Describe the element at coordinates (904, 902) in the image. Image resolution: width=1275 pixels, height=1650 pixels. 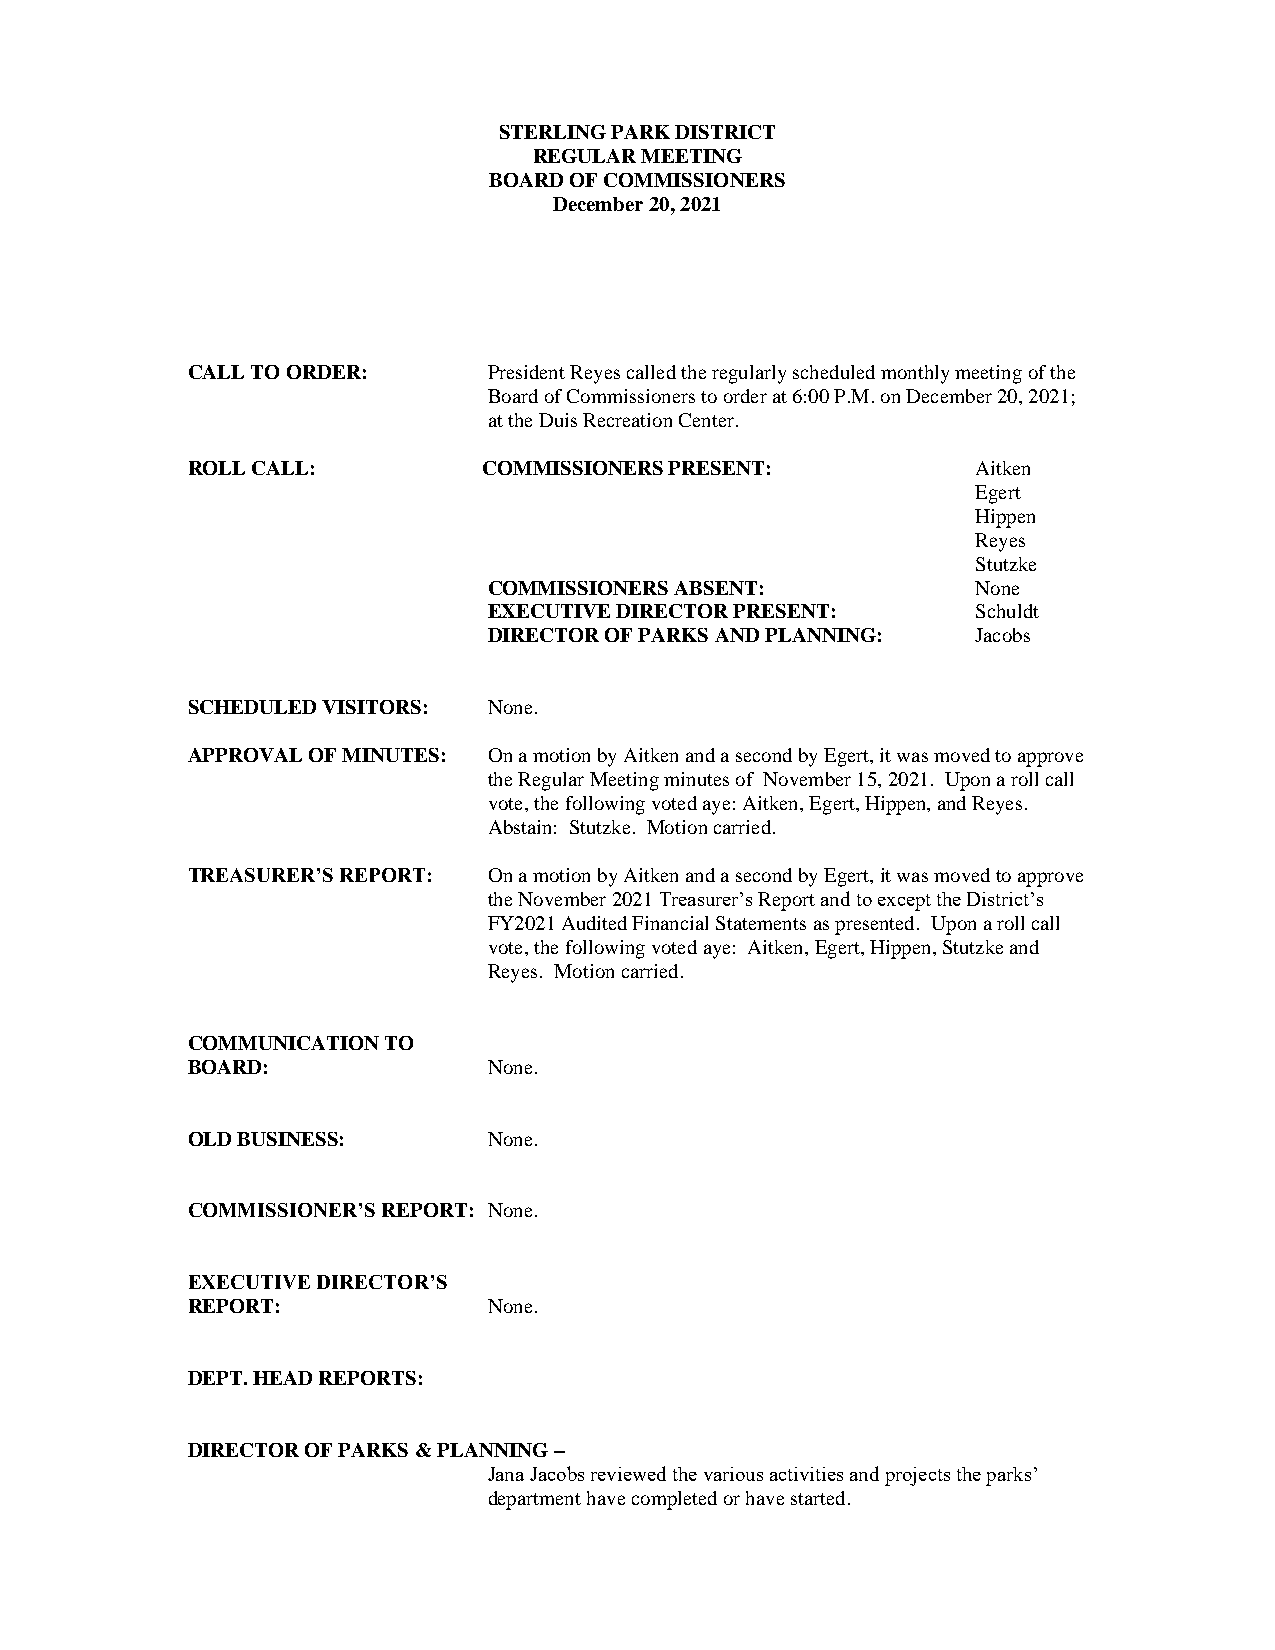
I see `except` at that location.
